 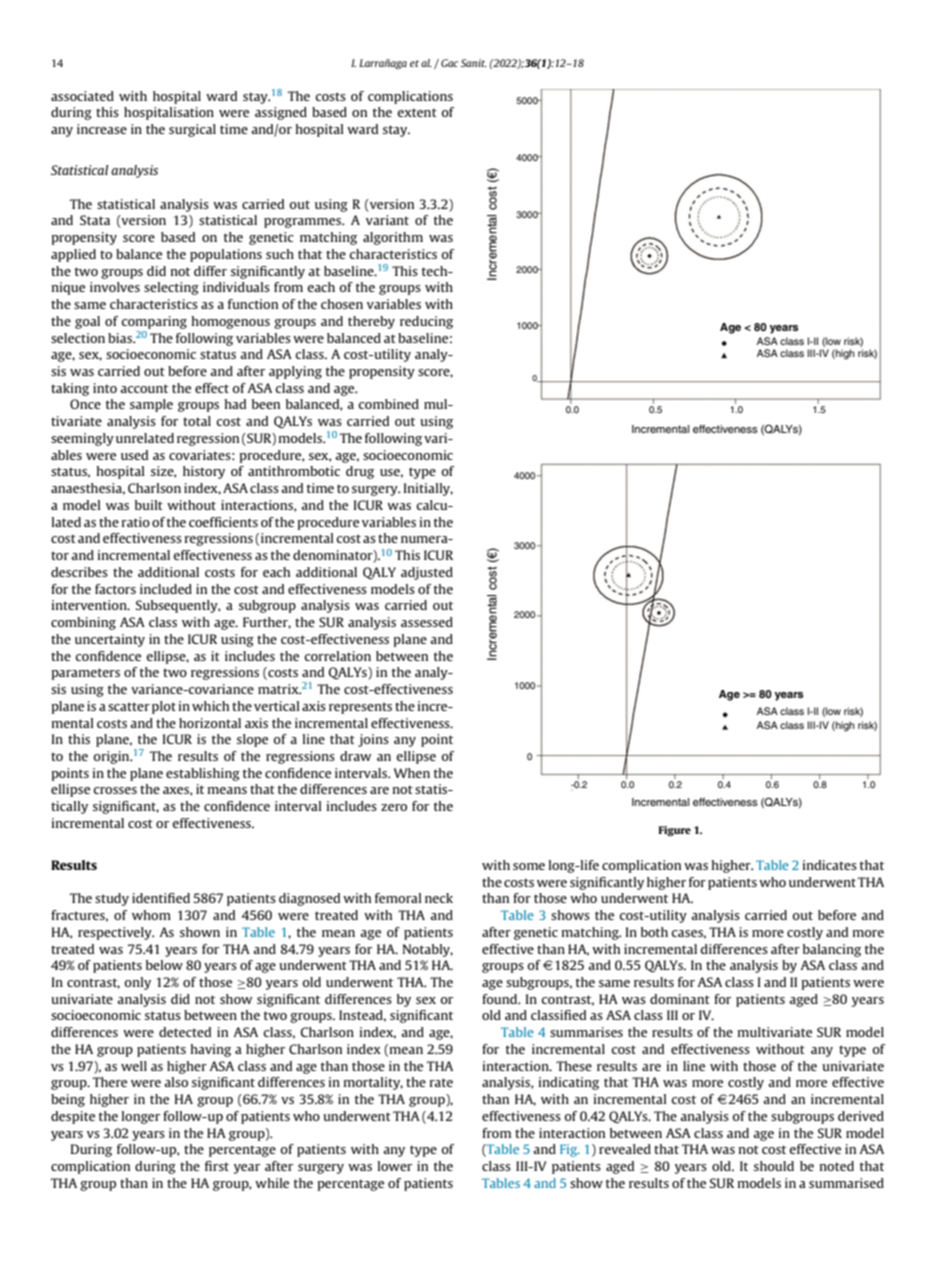 I want to click on algorithm, so click(x=393, y=238).
